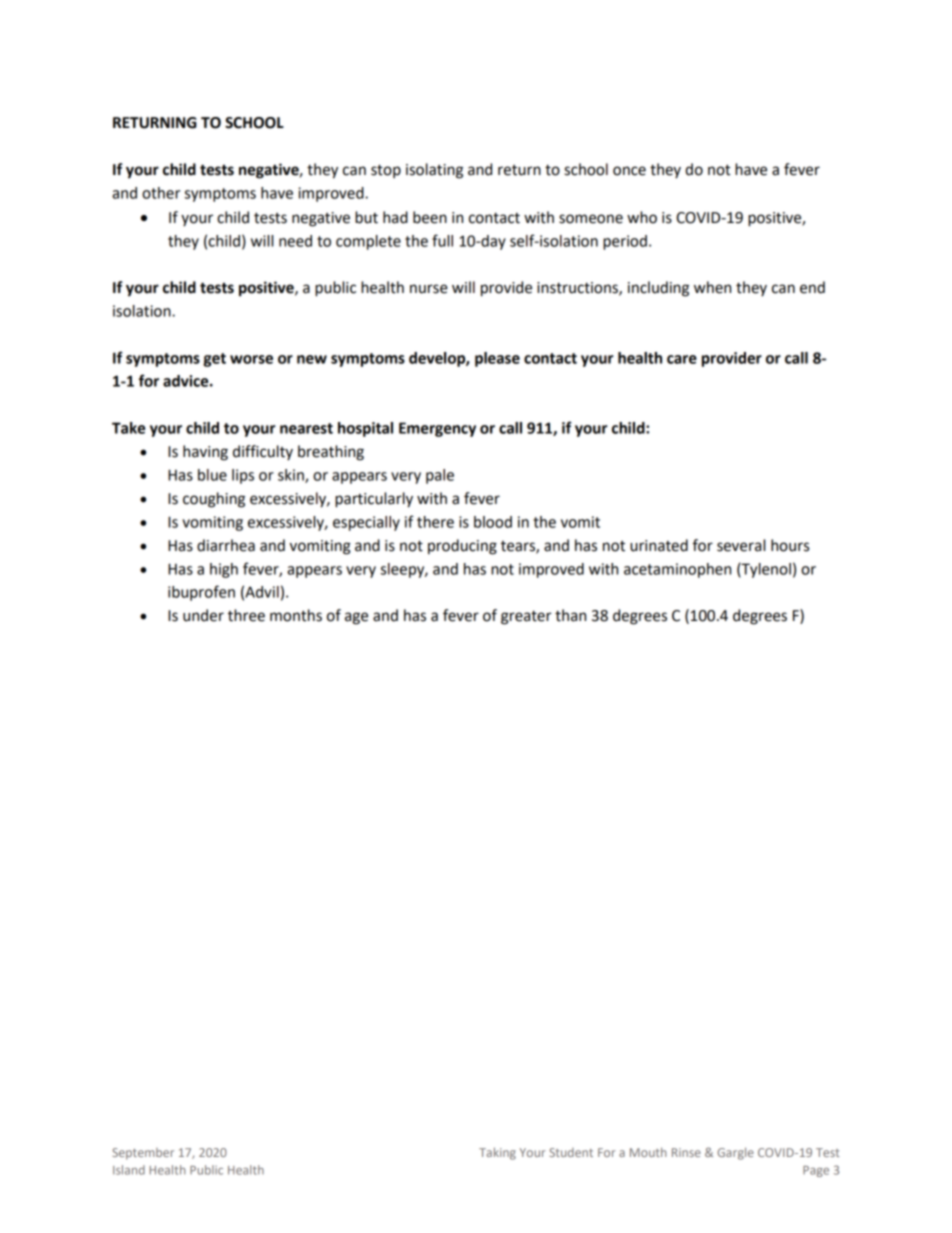 The image size is (952, 1233). Describe the element at coordinates (677, 570) in the document. I see `acetaminophen` at that location.
